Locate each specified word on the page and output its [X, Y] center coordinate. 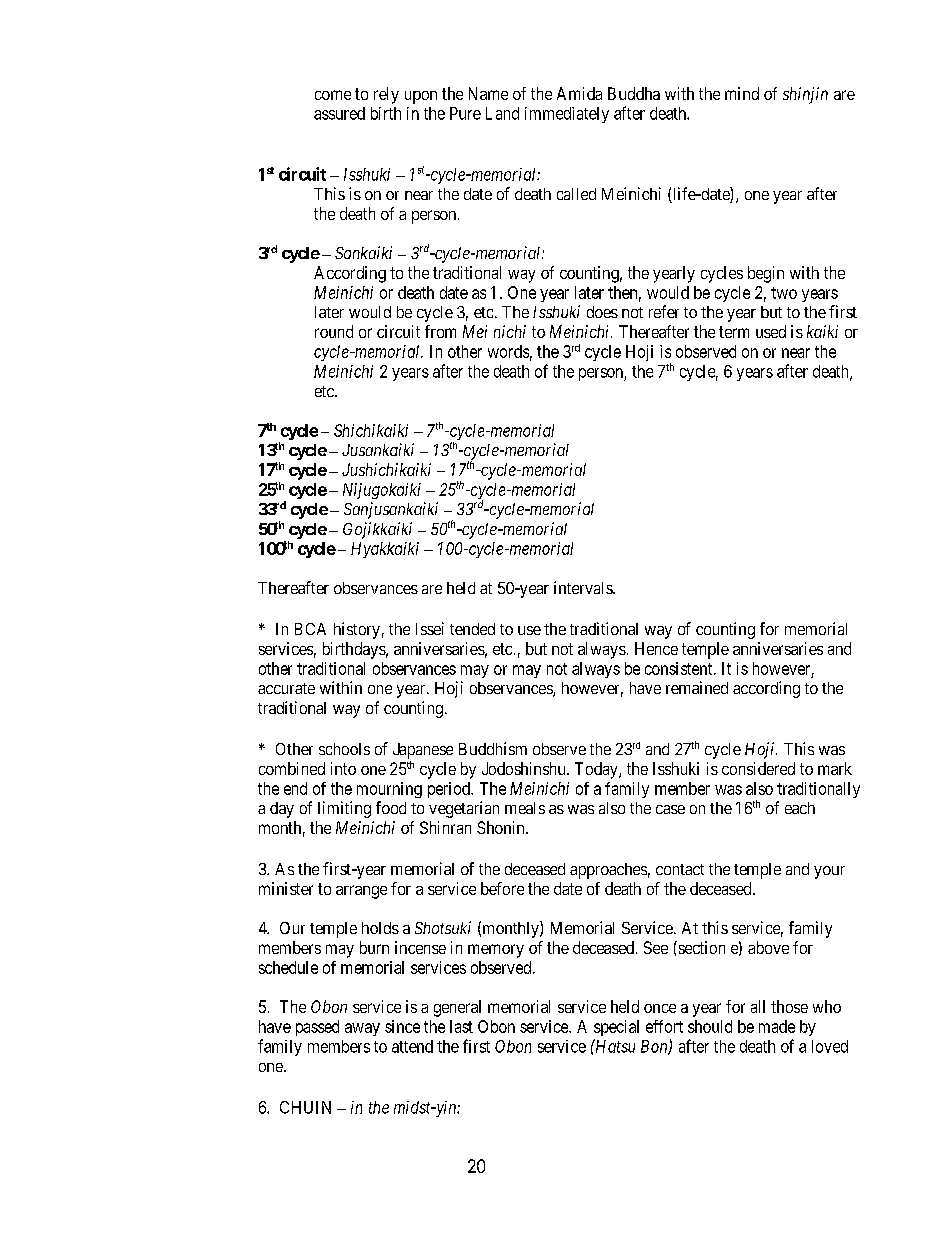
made [777, 1026]
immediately [567, 115]
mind [742, 93]
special [616, 1028]
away [362, 1029]
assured [339, 113]
